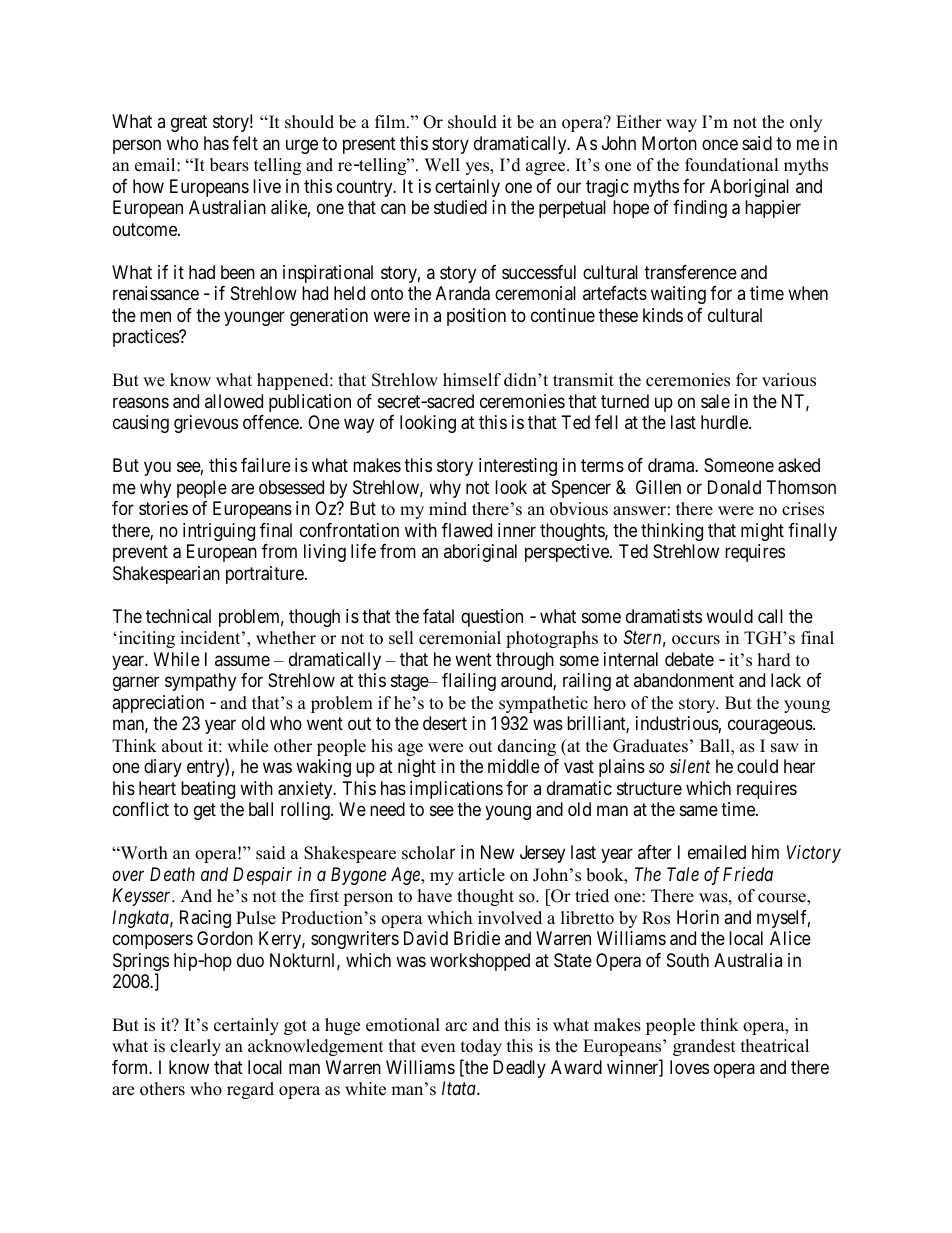  What do you see at coordinates (720, 144) in the screenshot?
I see `once` at bounding box center [720, 144].
